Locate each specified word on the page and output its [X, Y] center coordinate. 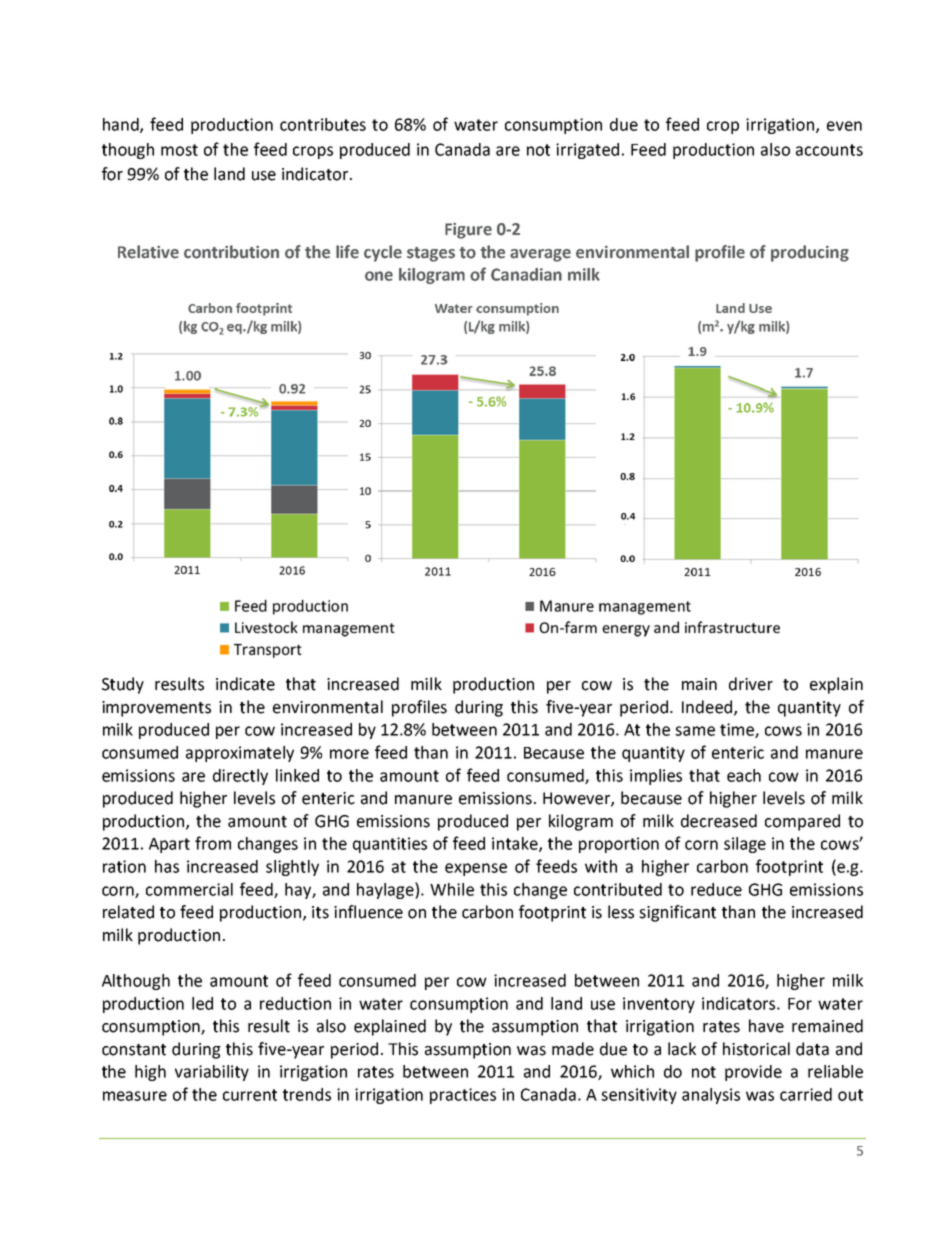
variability [212, 1073]
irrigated [587, 151]
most [179, 150]
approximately [240, 754]
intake [516, 844]
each [744, 775]
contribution [231, 252]
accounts [829, 150]
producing [810, 253]
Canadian [526, 274]
